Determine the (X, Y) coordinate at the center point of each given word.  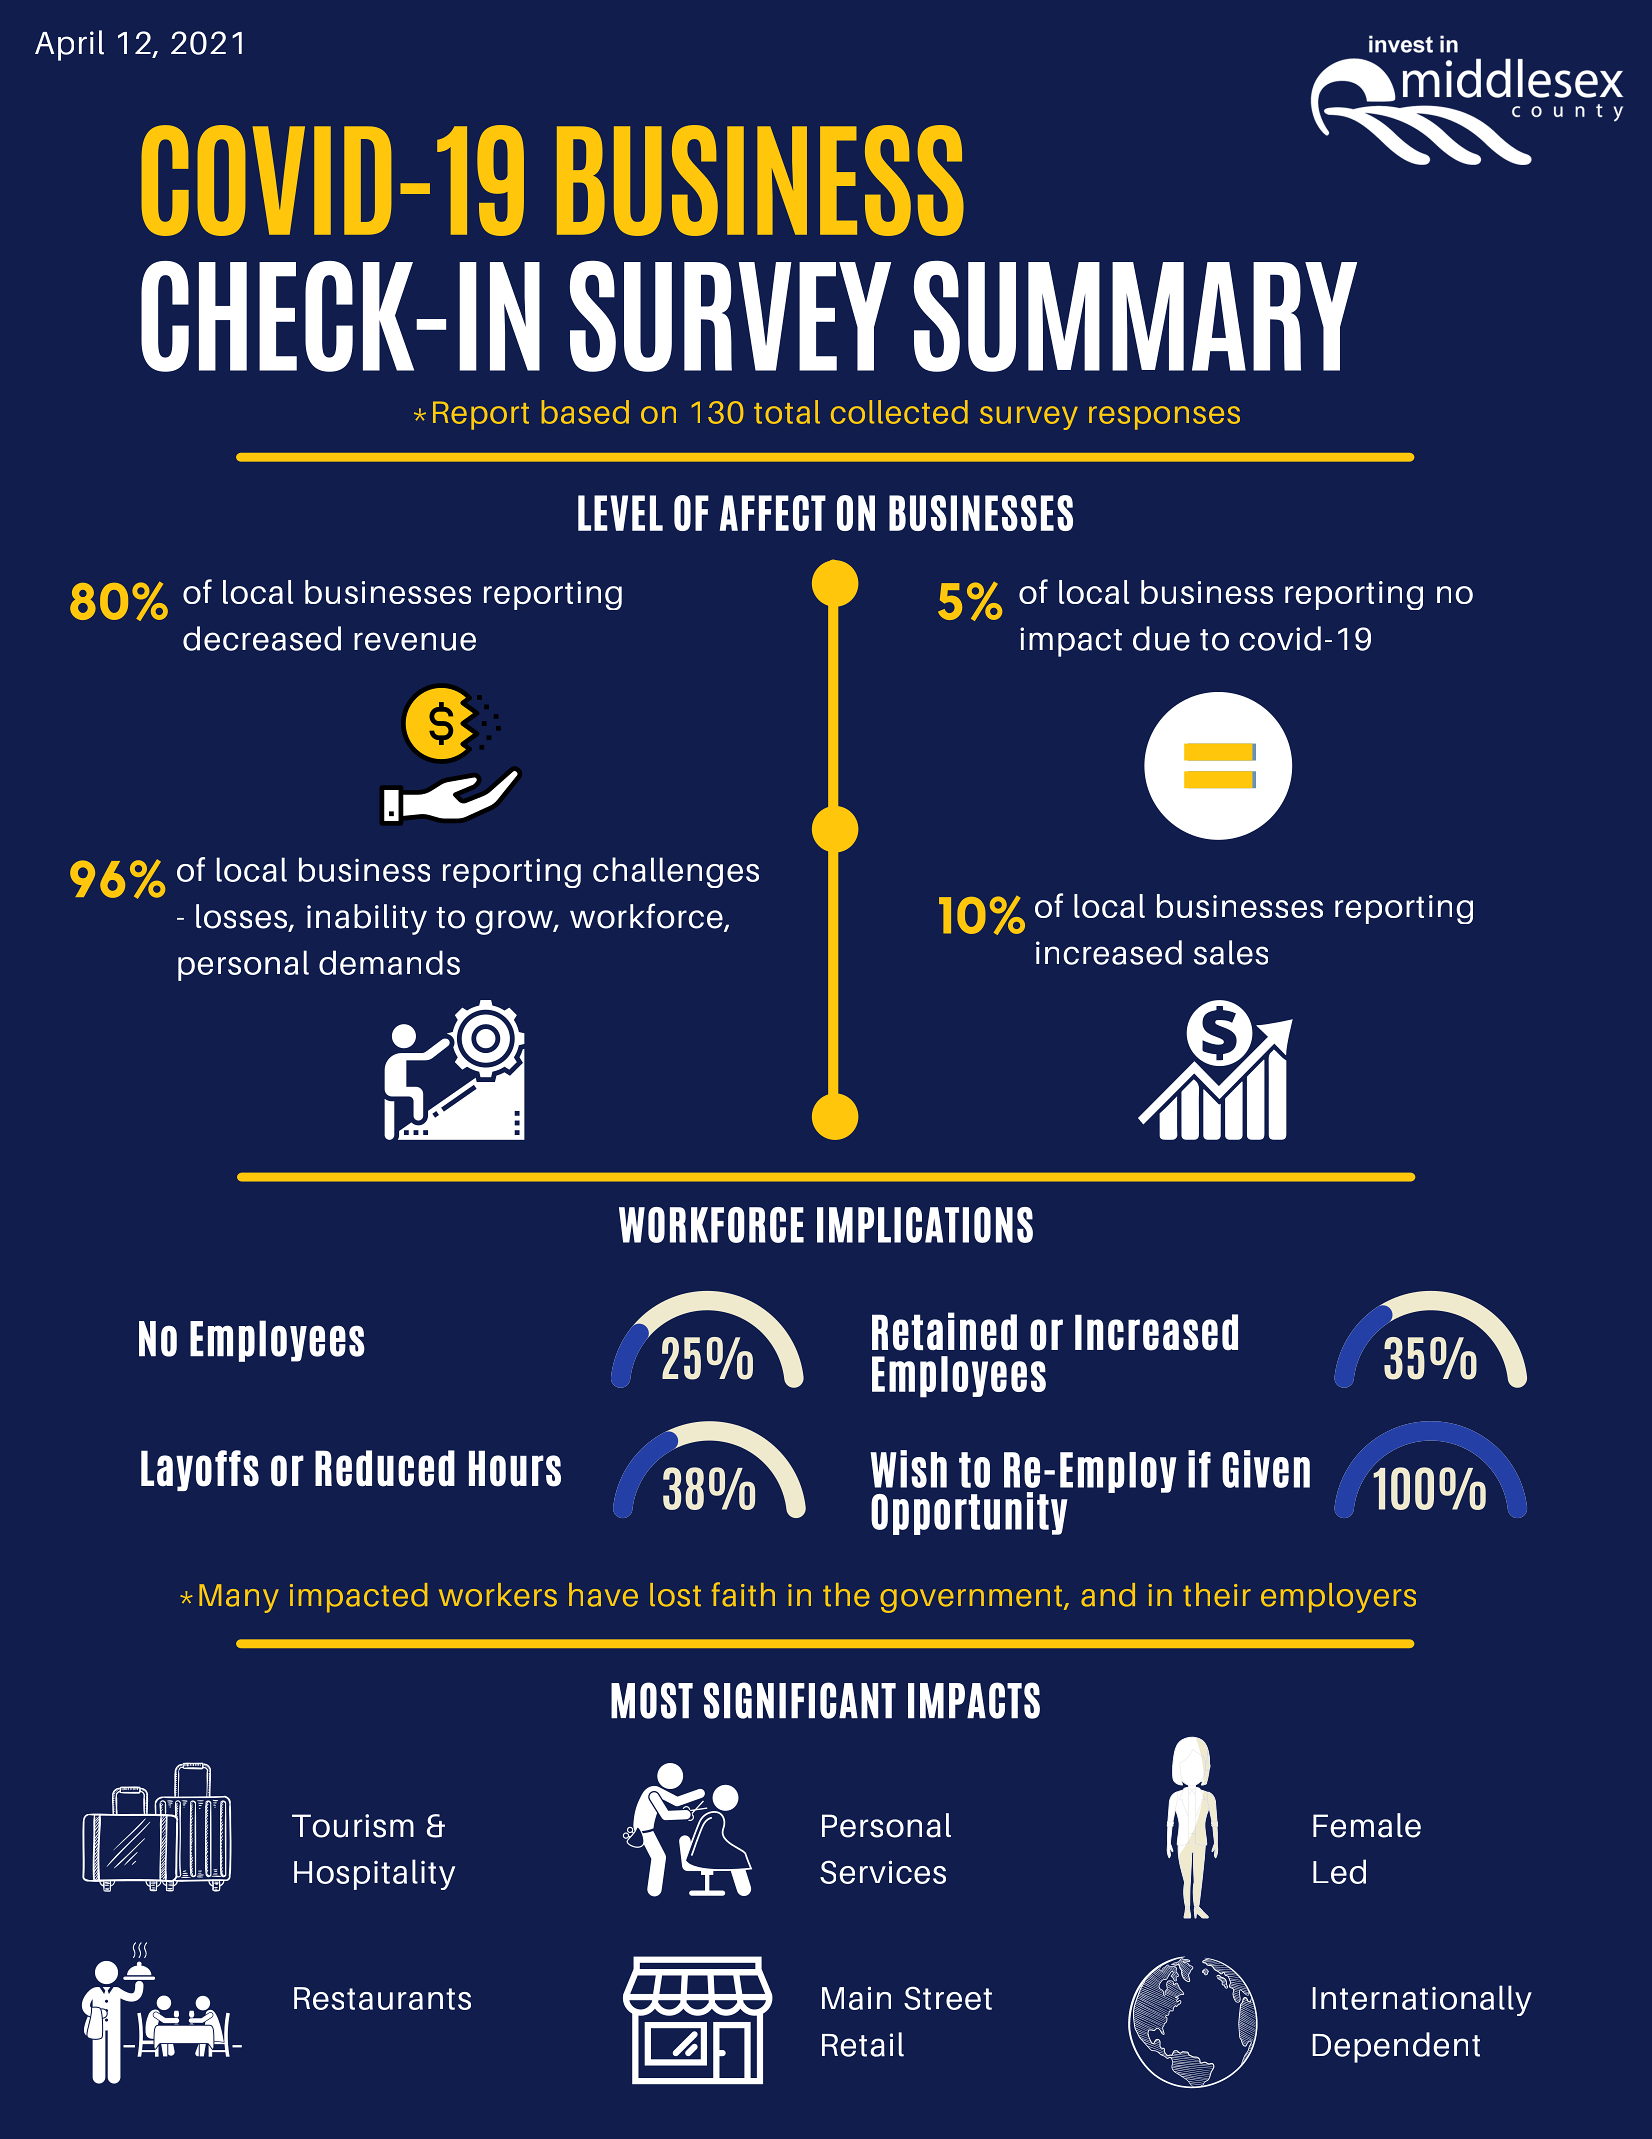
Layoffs (200, 1470)
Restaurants (382, 1998)
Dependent (1396, 2047)
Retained (944, 1331)
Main (856, 1998)
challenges (676, 872)
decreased (262, 638)
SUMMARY (1135, 316)
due (1161, 638)
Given (1266, 1469)
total (787, 412)
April (69, 45)
